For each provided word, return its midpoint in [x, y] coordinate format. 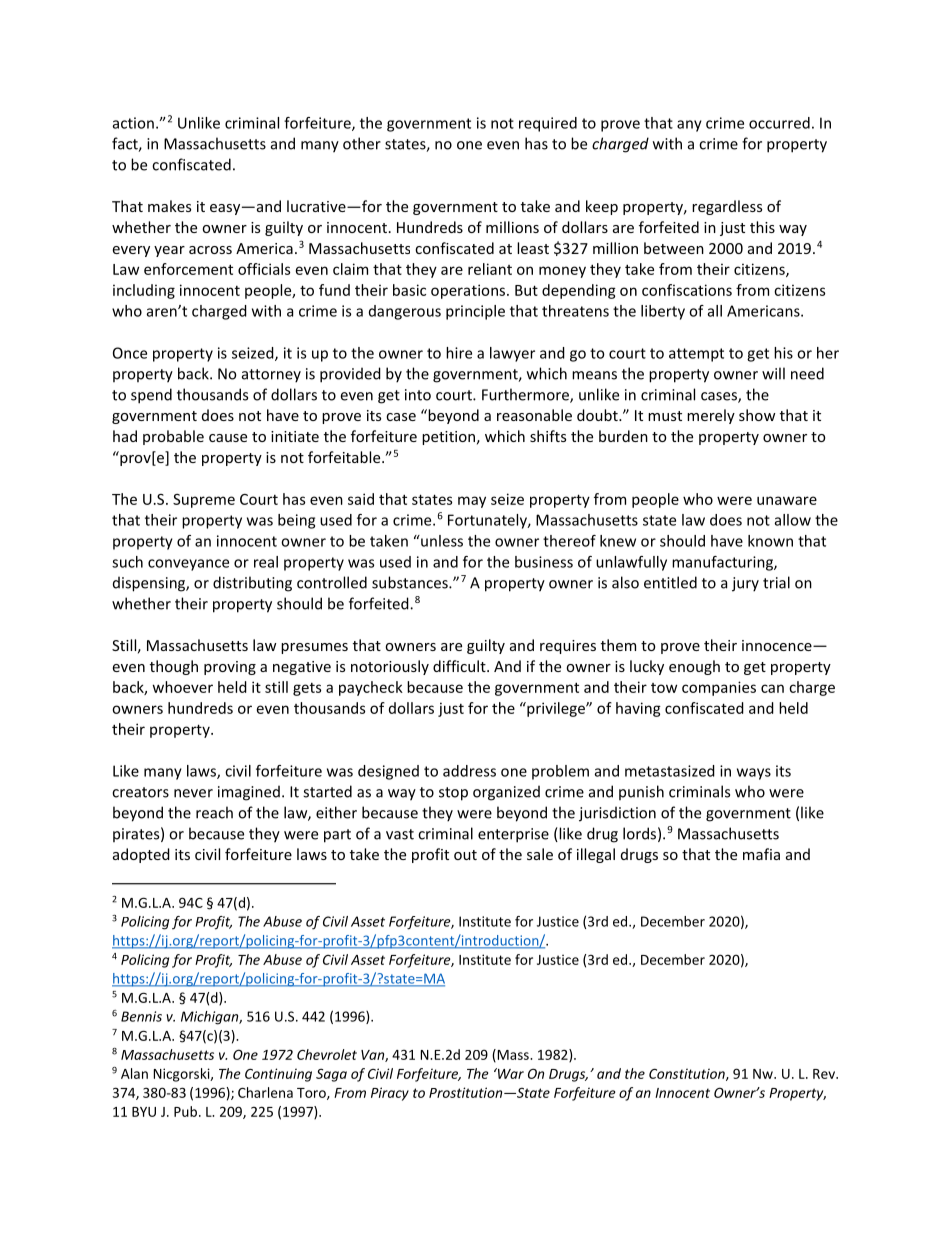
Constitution [688, 1074]
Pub [185, 1111]
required [548, 124]
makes [169, 206]
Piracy [390, 1094]
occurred [779, 123]
